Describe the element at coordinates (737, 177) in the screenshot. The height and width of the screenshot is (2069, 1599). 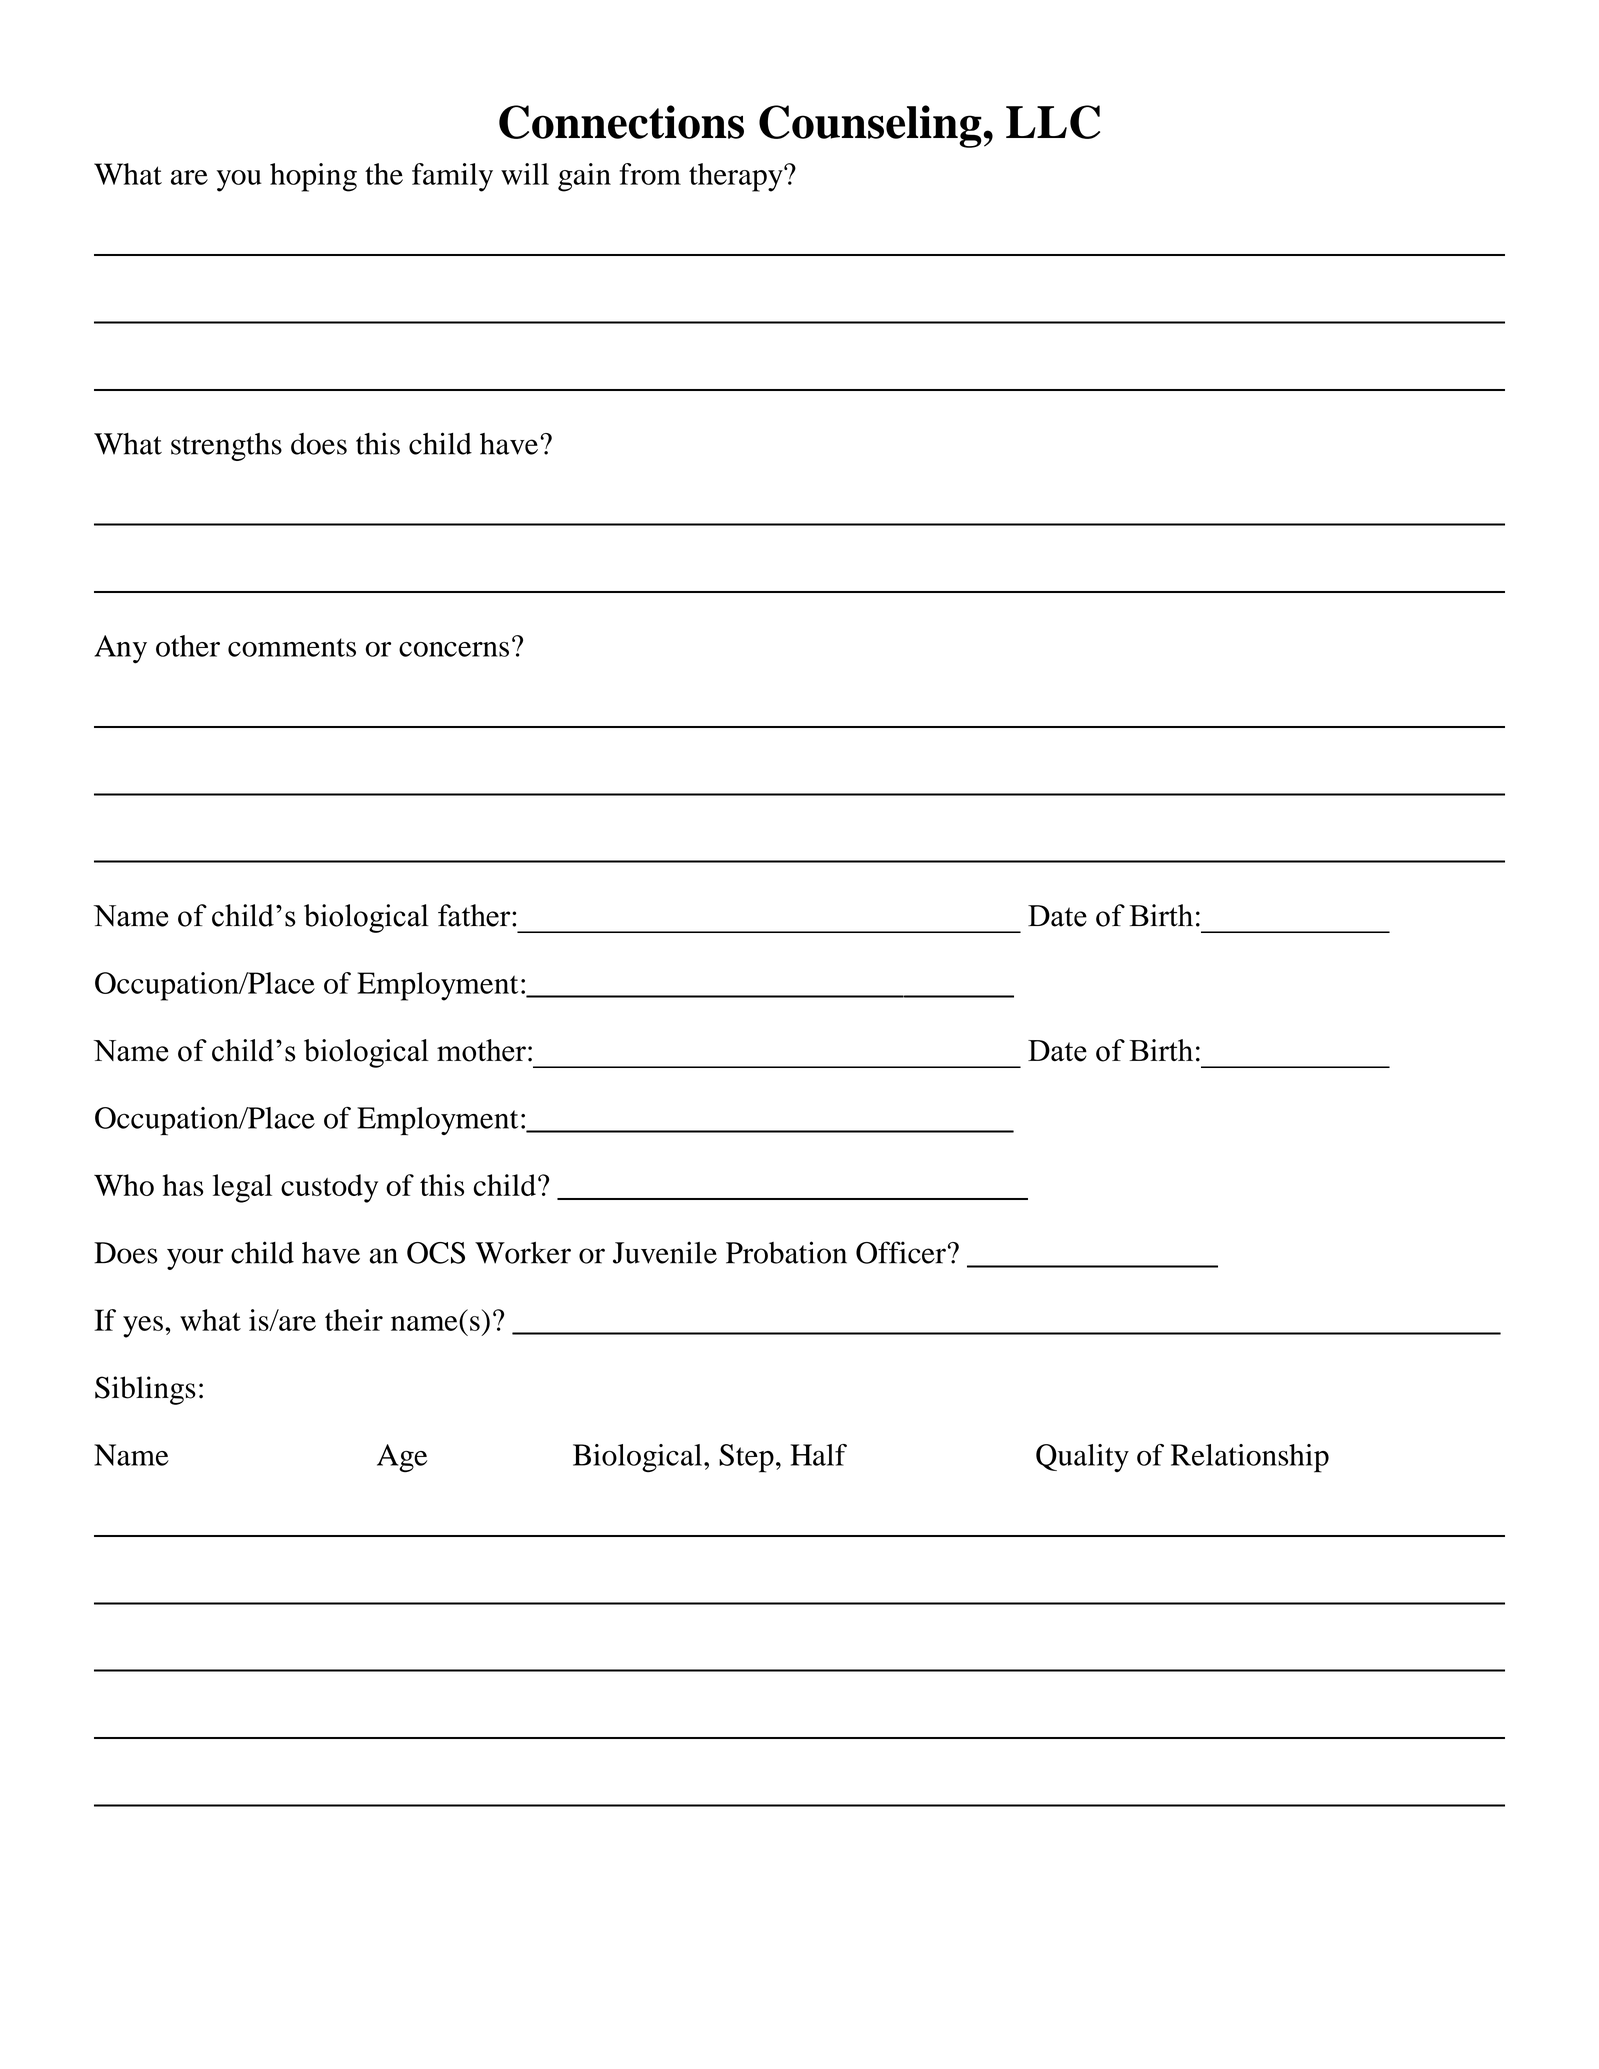
I see `therapy` at that location.
